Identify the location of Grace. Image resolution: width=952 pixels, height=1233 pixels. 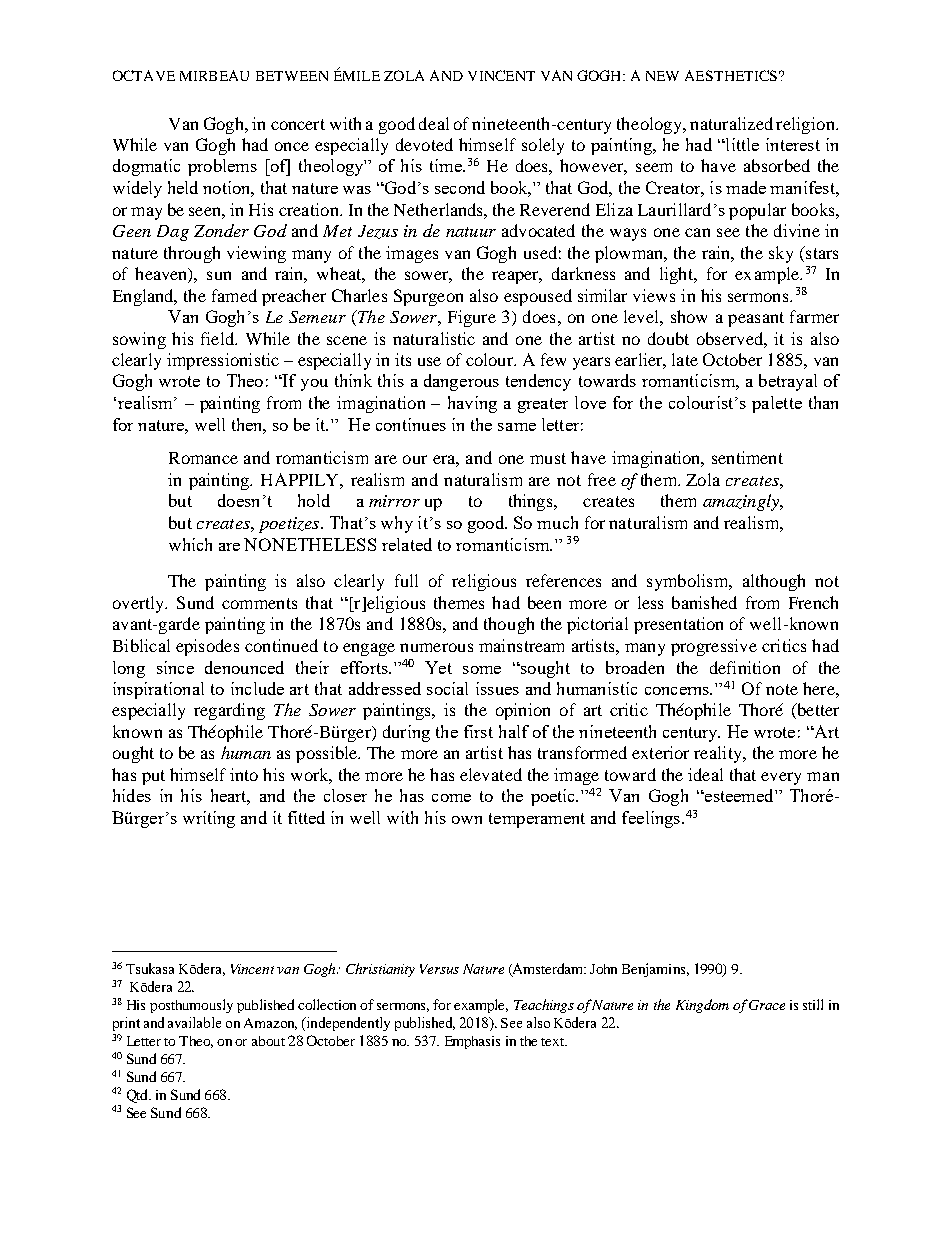
(767, 1005).
